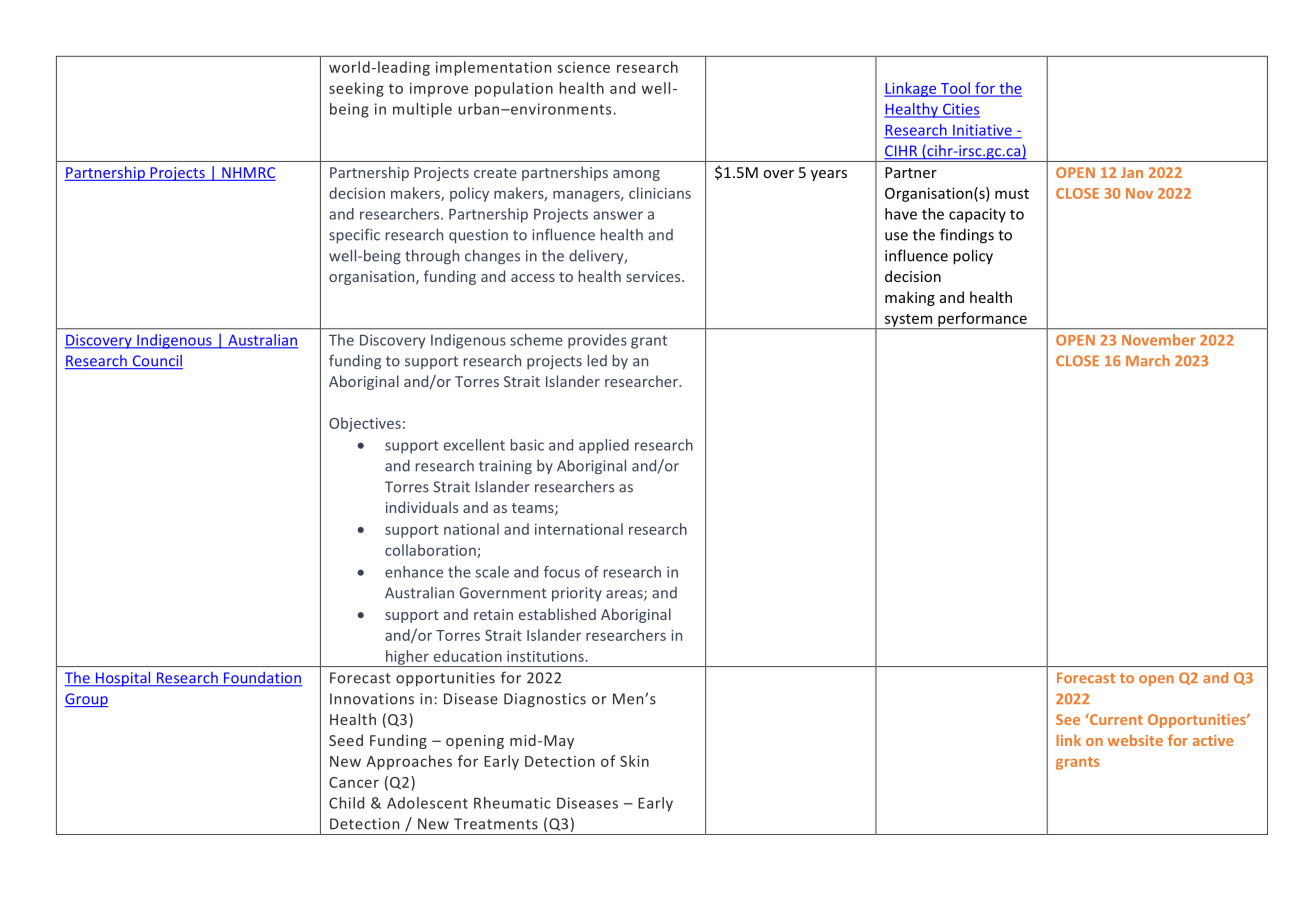  Describe the element at coordinates (346, 803) in the image. I see `Child` at that location.
